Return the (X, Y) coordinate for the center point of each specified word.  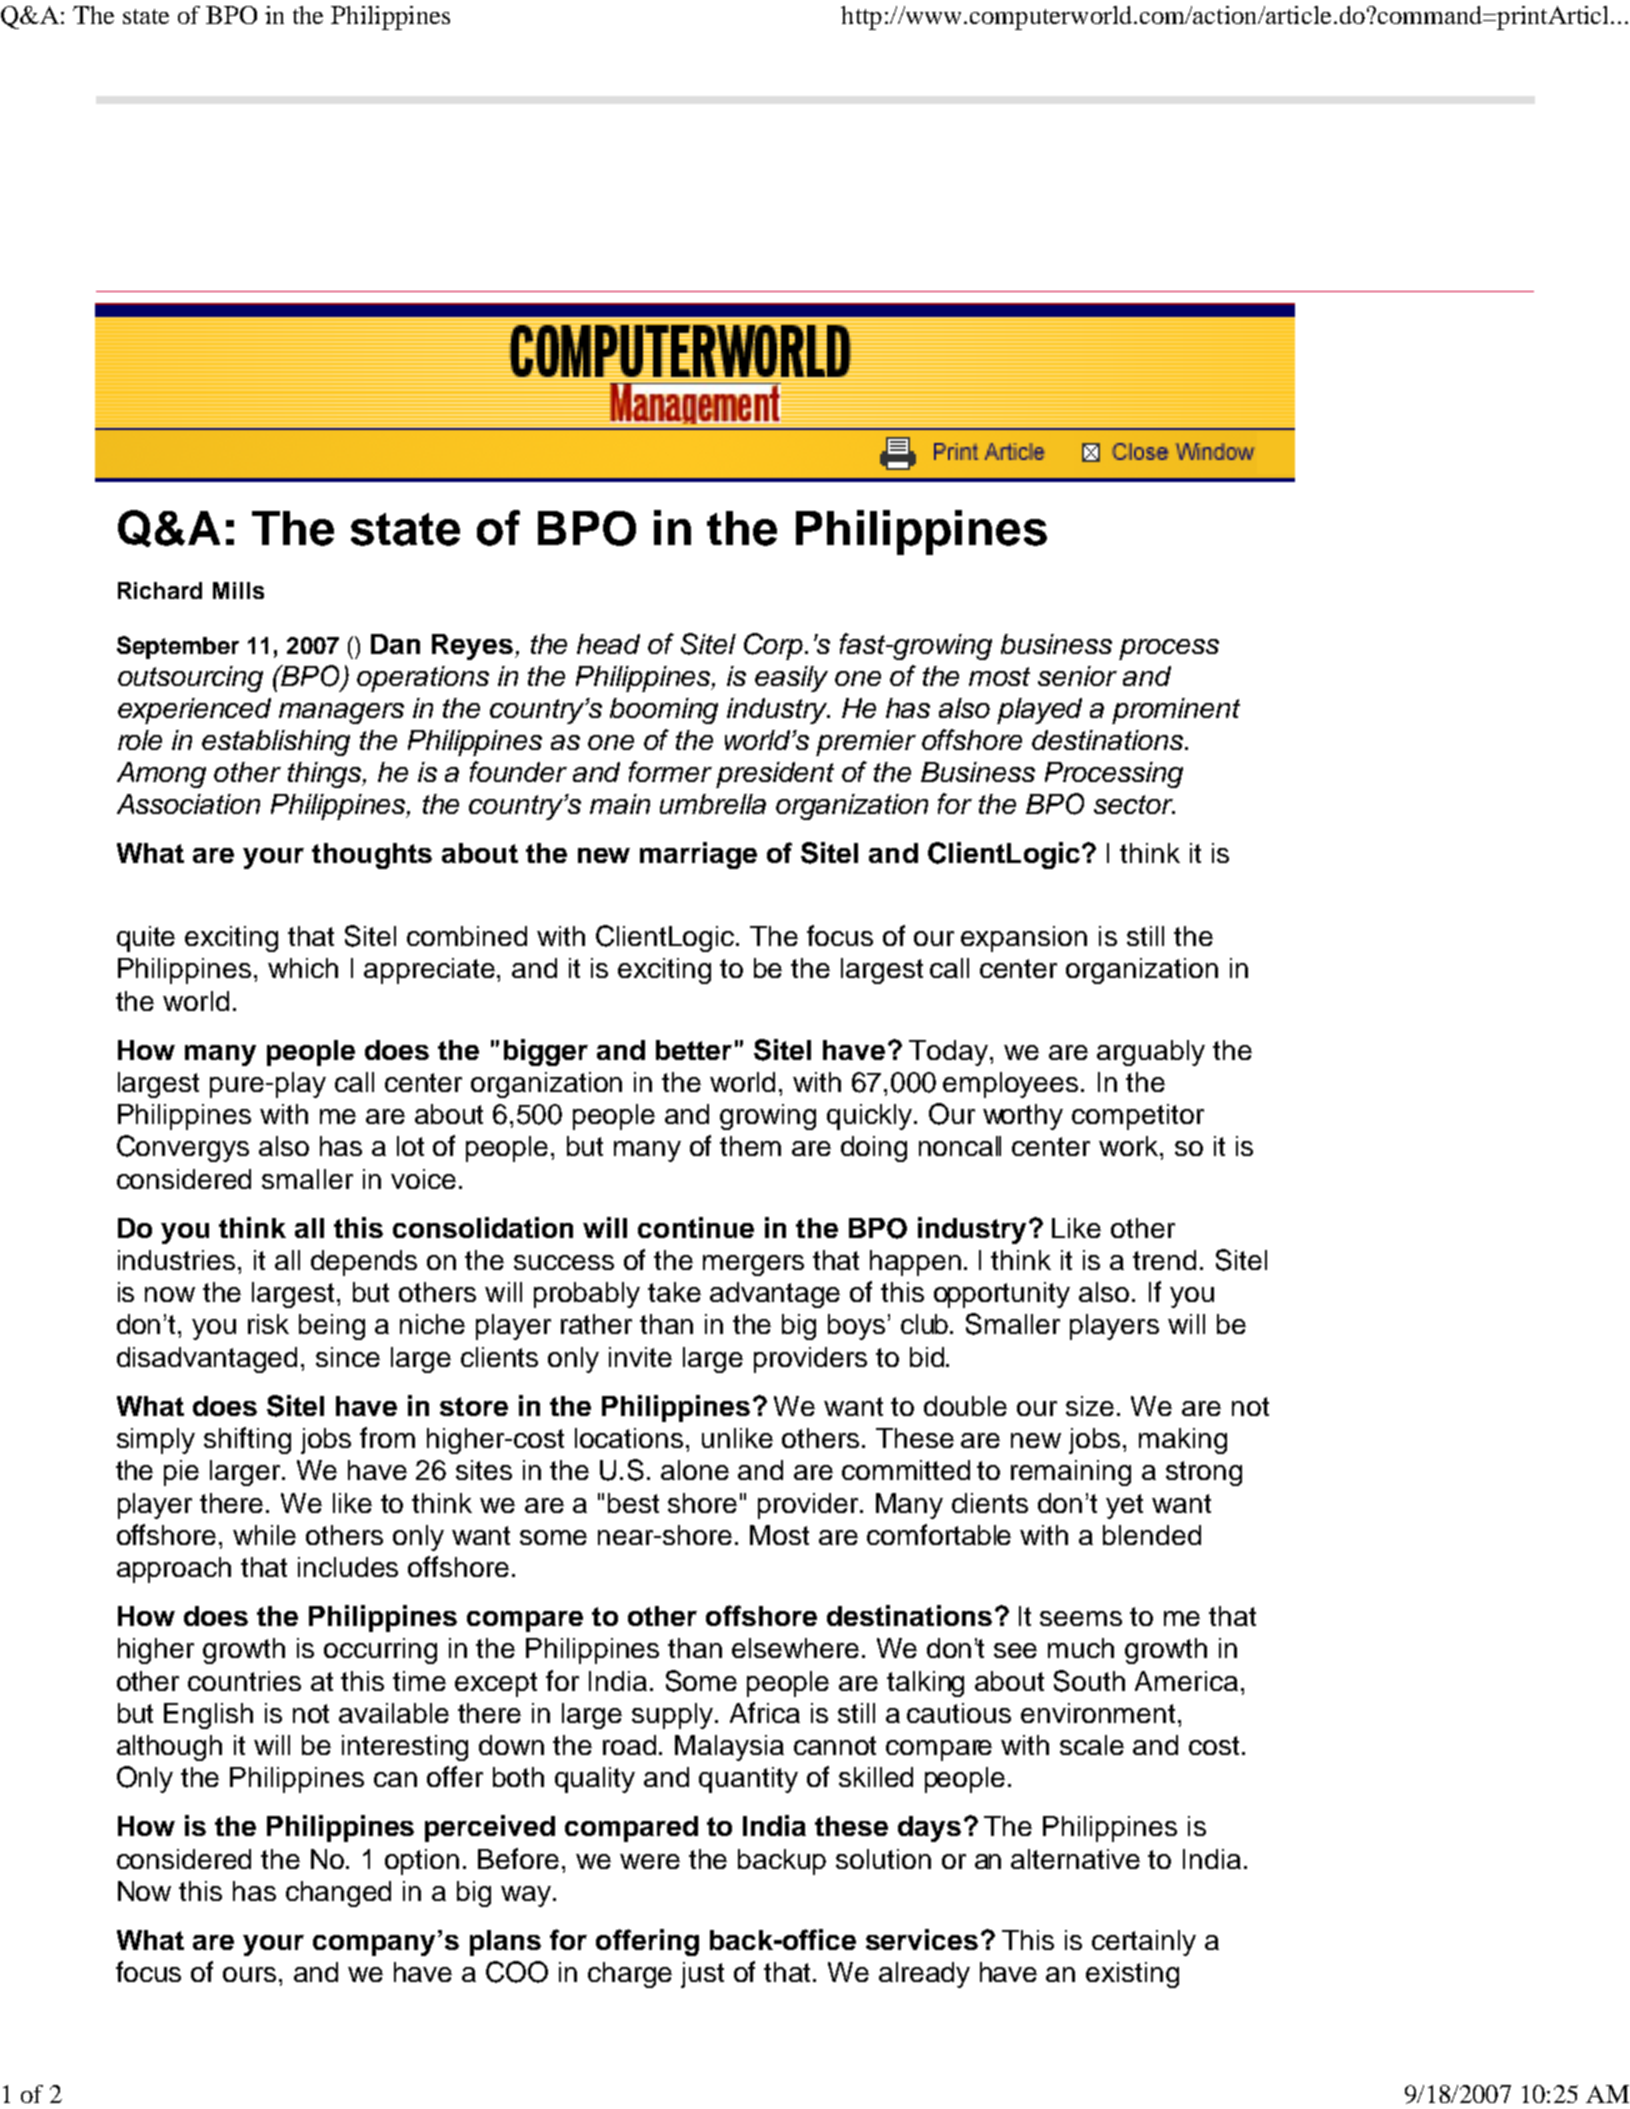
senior (1077, 676)
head (608, 644)
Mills (238, 590)
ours (249, 1974)
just (702, 1975)
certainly (1144, 1943)
